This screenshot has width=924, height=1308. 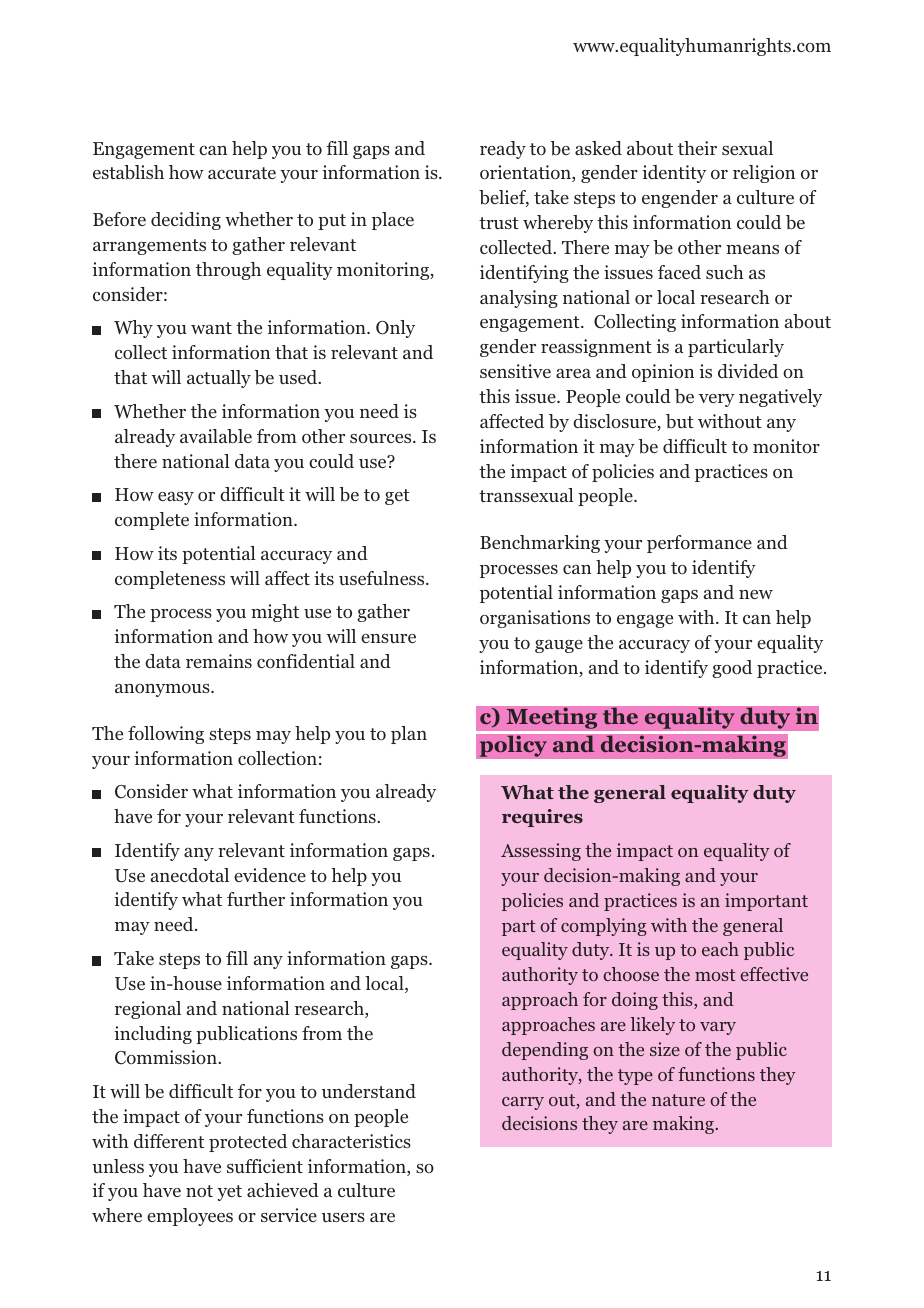 What do you see at coordinates (351, 1141) in the screenshot?
I see `characteristics` at bounding box center [351, 1141].
